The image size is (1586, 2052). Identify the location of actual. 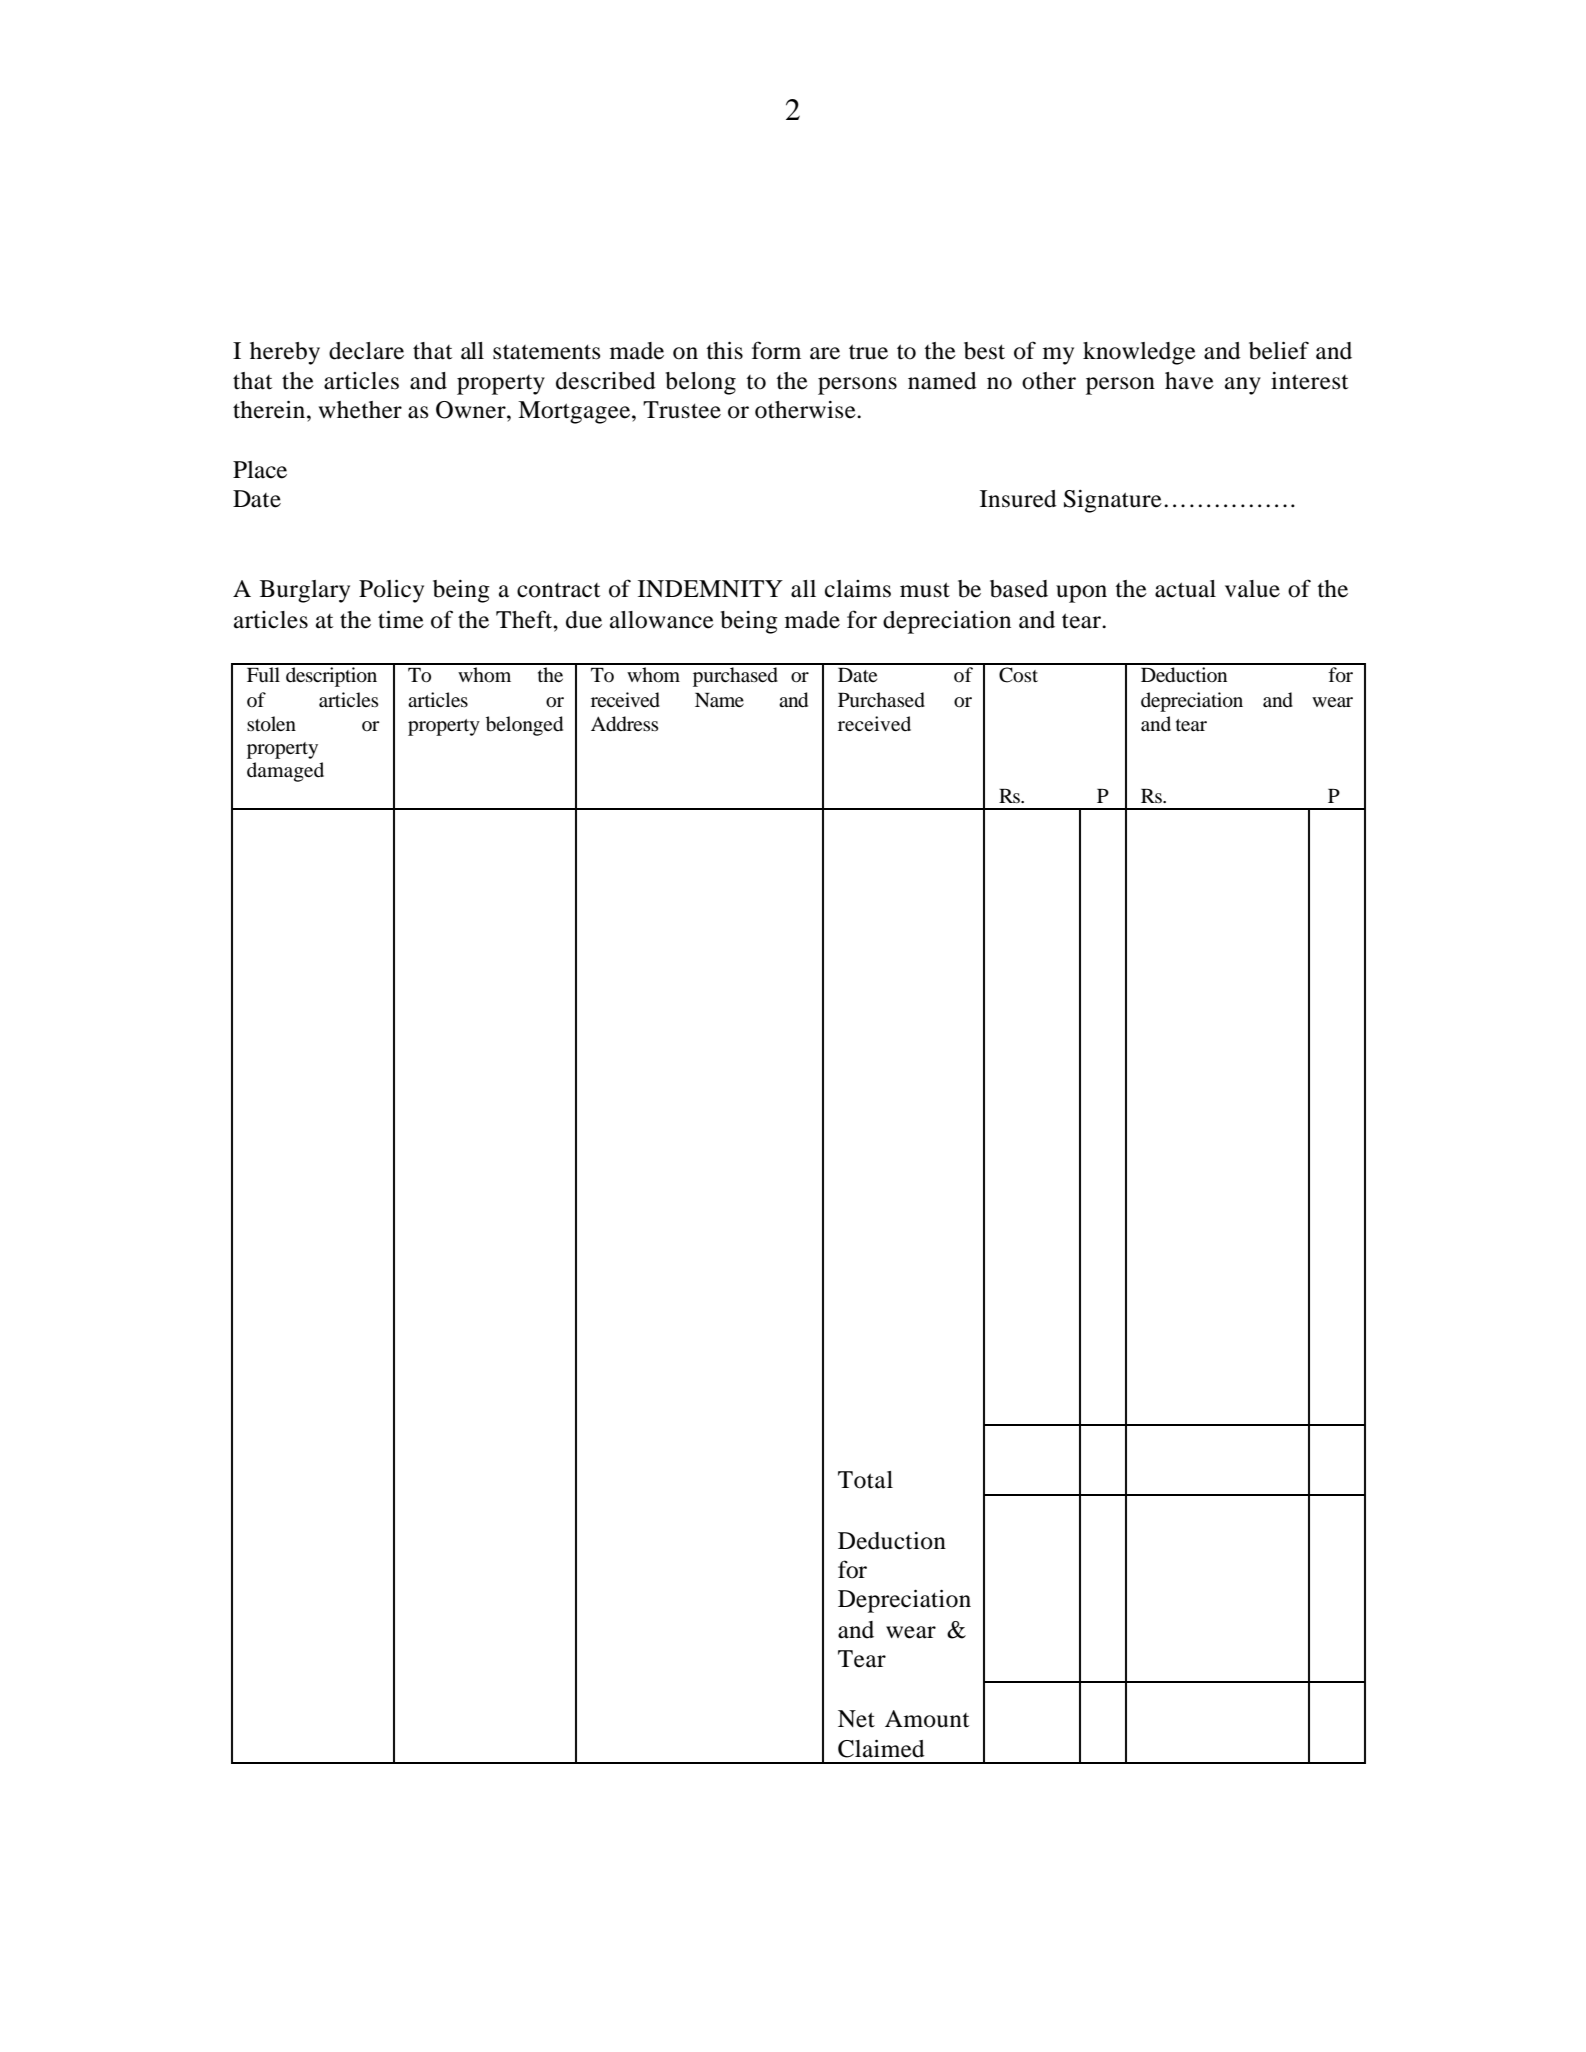
(1185, 589).
